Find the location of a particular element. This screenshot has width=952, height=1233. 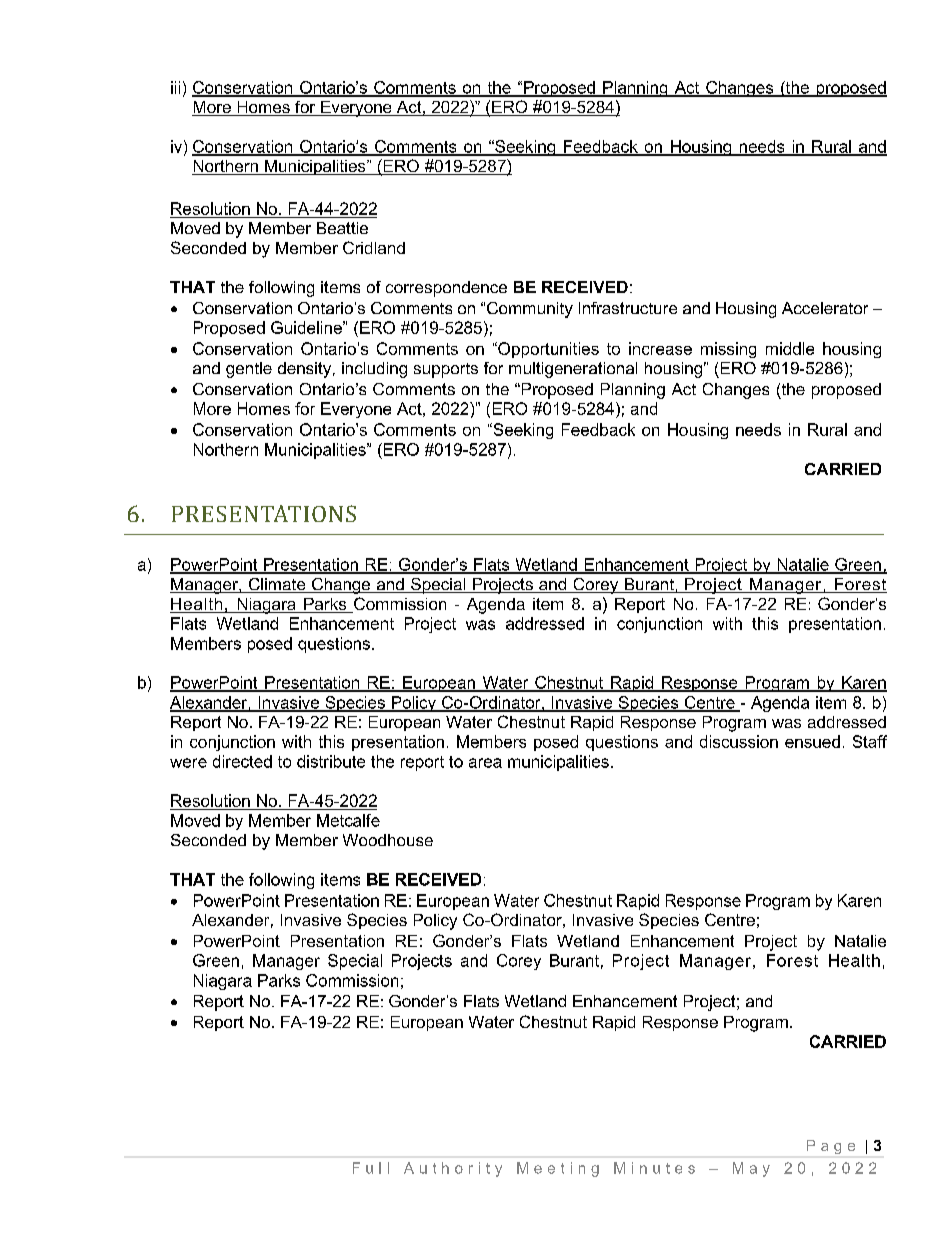

middle is located at coordinates (790, 348).
